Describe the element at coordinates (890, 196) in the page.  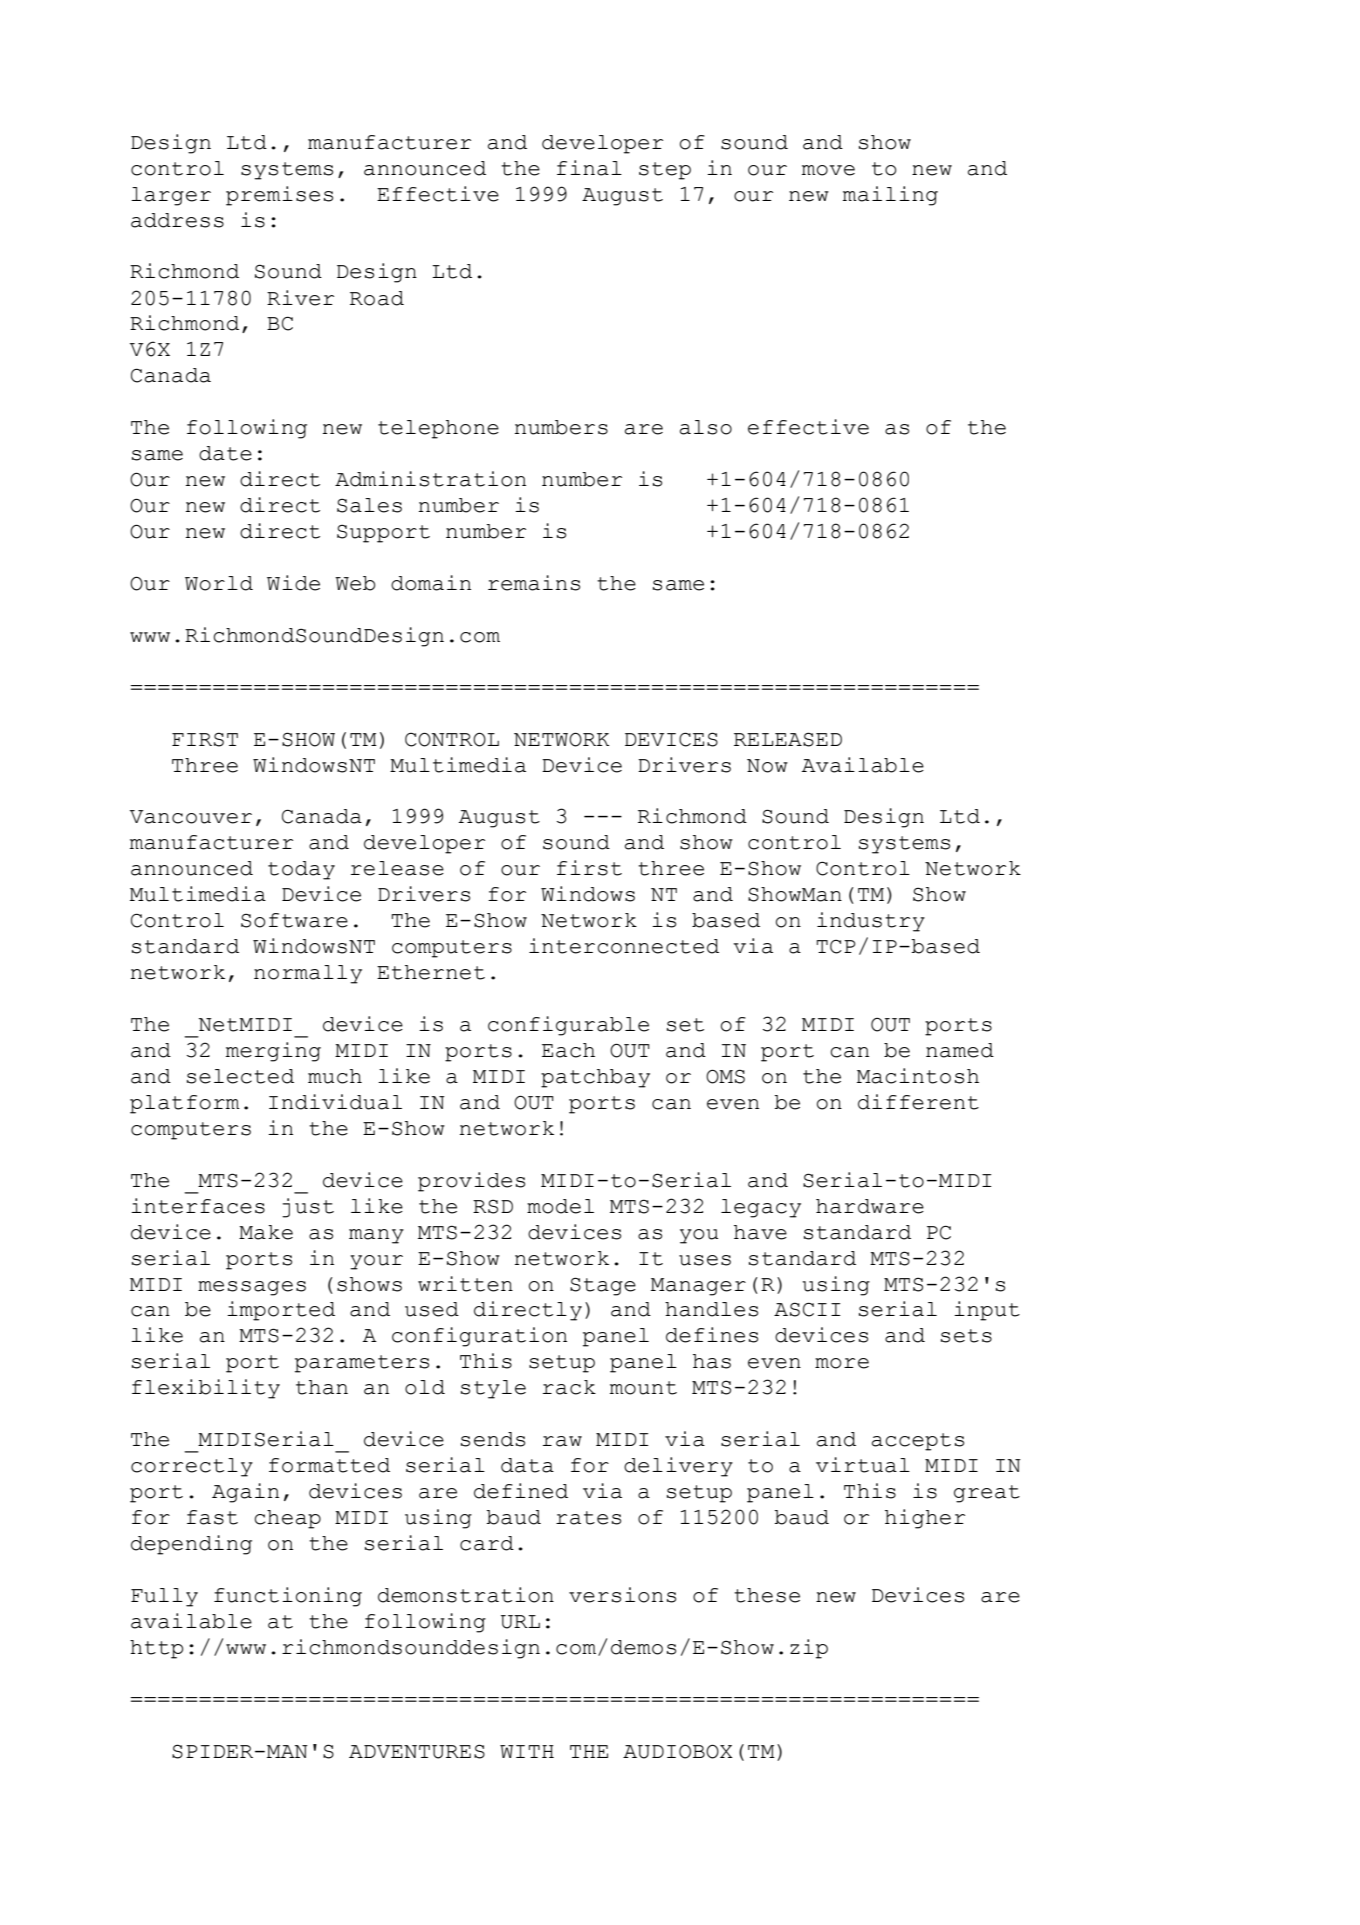
I see `mailing` at that location.
